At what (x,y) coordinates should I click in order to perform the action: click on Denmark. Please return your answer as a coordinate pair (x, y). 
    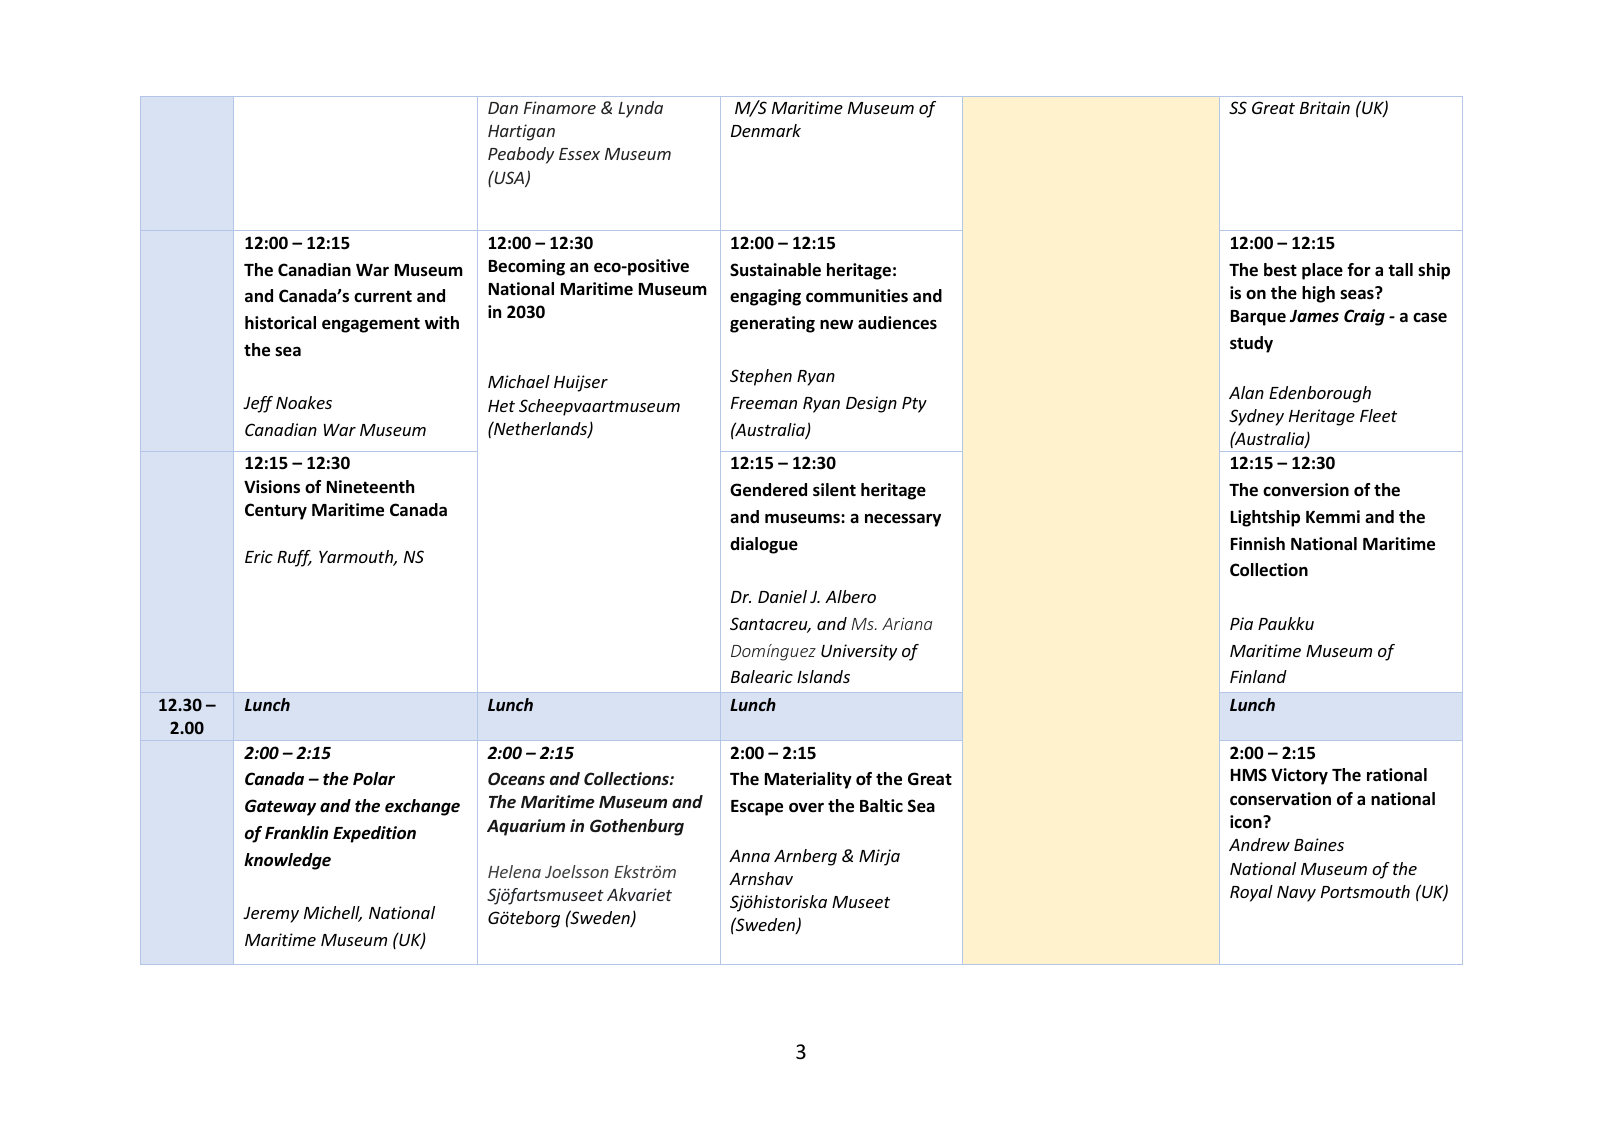
    Looking at the image, I should click on (766, 130).
